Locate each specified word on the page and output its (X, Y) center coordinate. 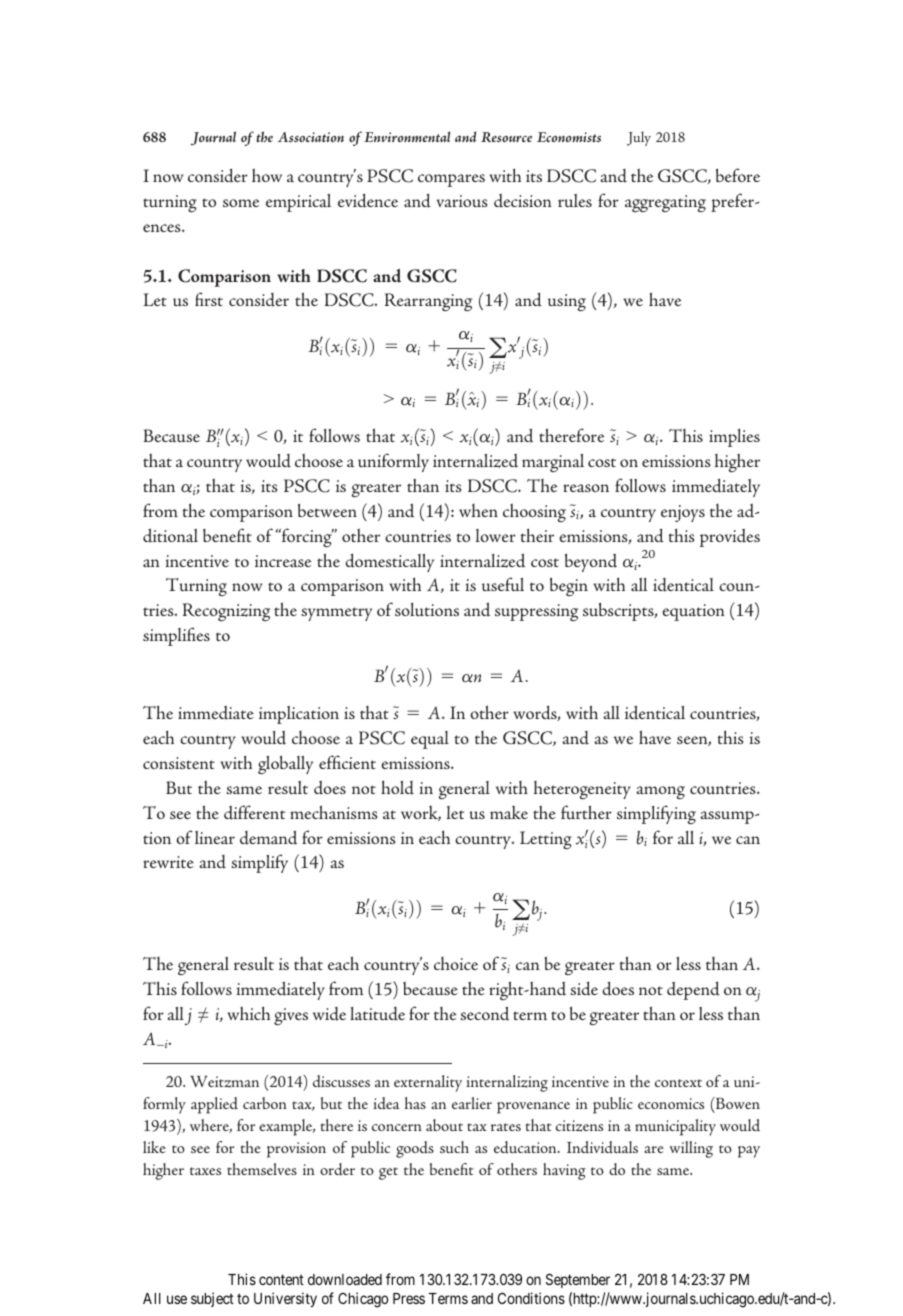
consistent (179, 763)
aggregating (665, 203)
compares (451, 180)
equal (430, 740)
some (241, 203)
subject (212, 1299)
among (660, 792)
